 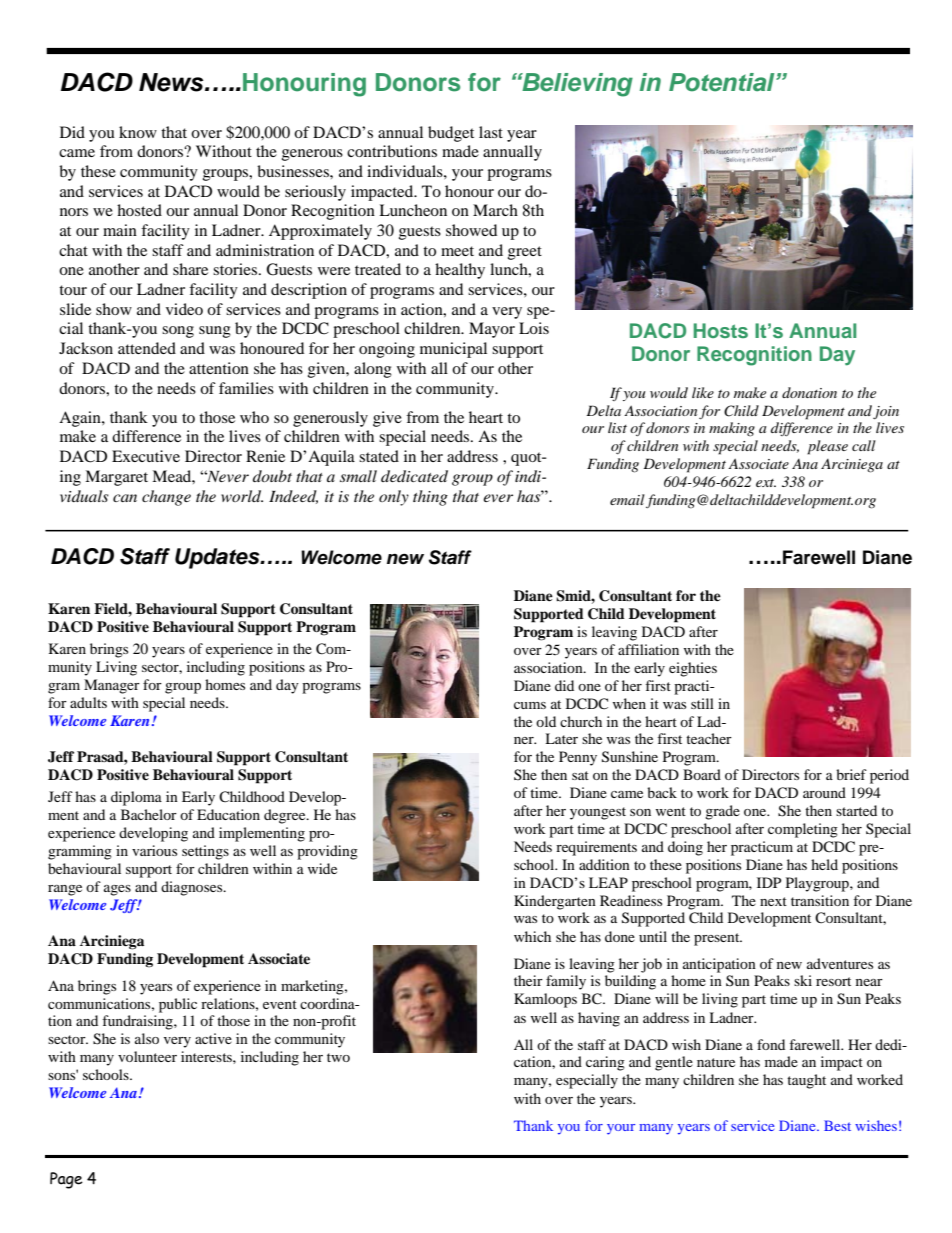 I want to click on eighties, so click(x=693, y=669).
